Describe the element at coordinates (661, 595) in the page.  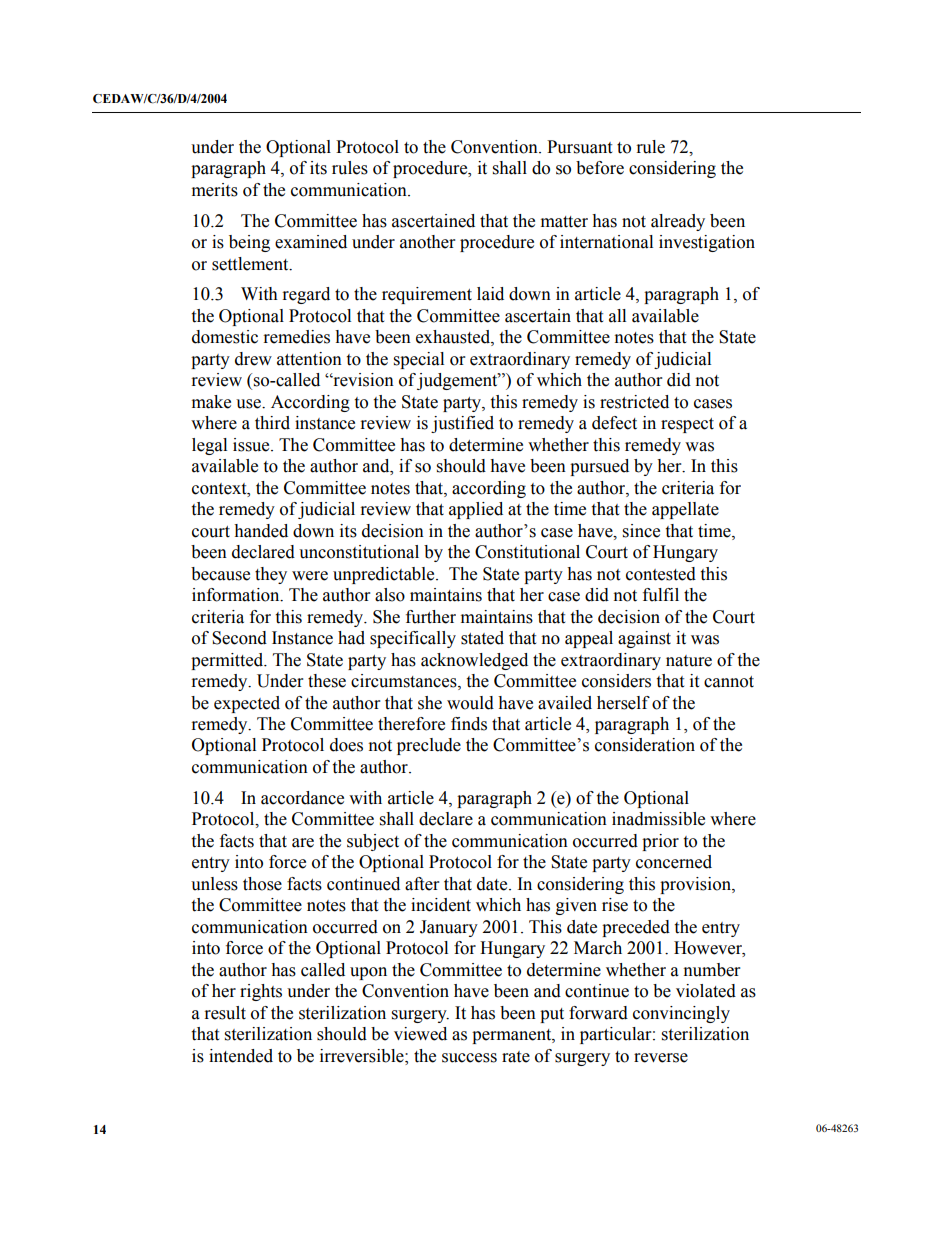
I see `fulfil` at that location.
